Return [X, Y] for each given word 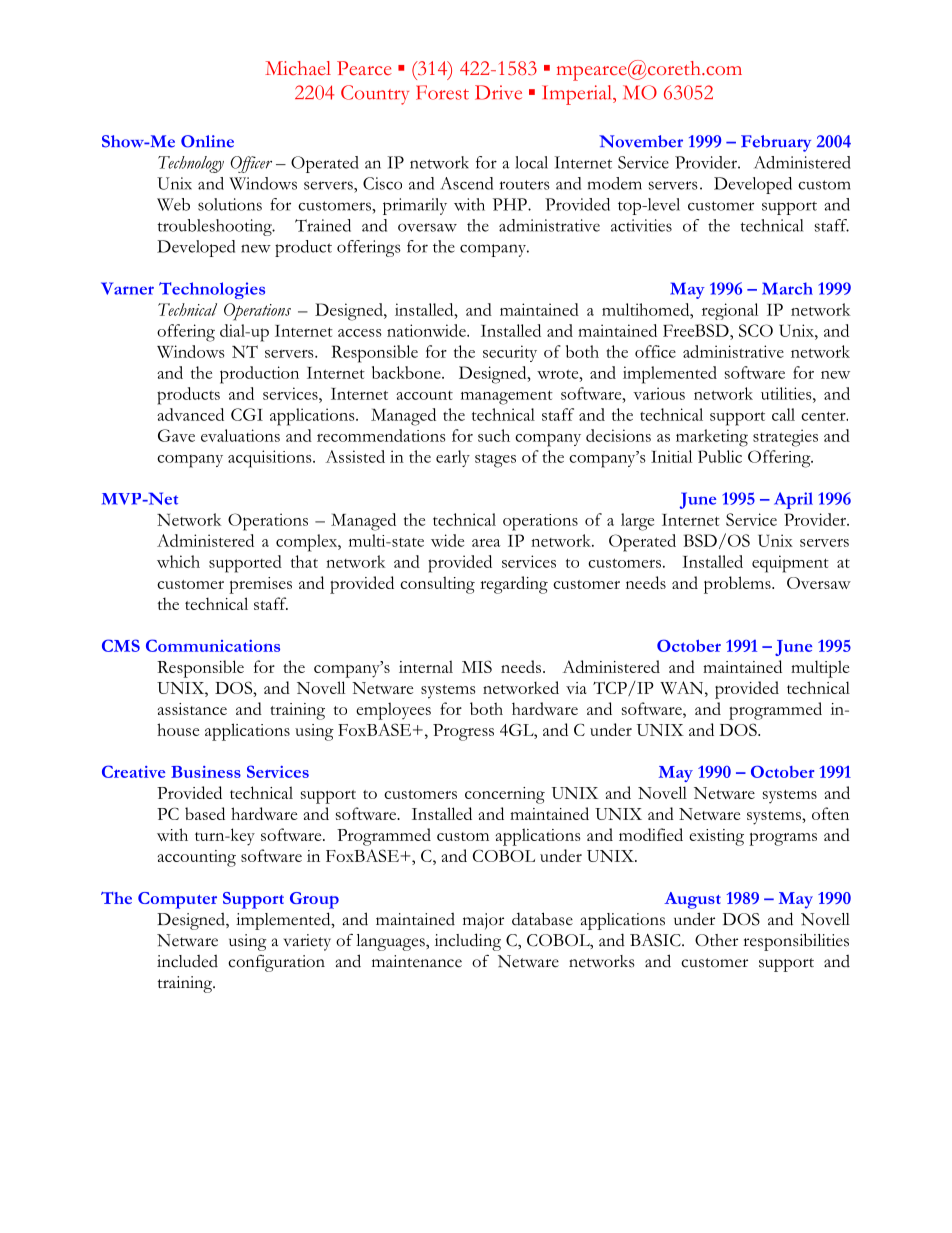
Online [207, 141]
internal [426, 666]
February [776, 143]
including [468, 942]
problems [738, 585]
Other [716, 940]
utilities [787, 393]
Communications [213, 645]
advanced [190, 414]
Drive [498, 92]
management [507, 397]
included [187, 961]
